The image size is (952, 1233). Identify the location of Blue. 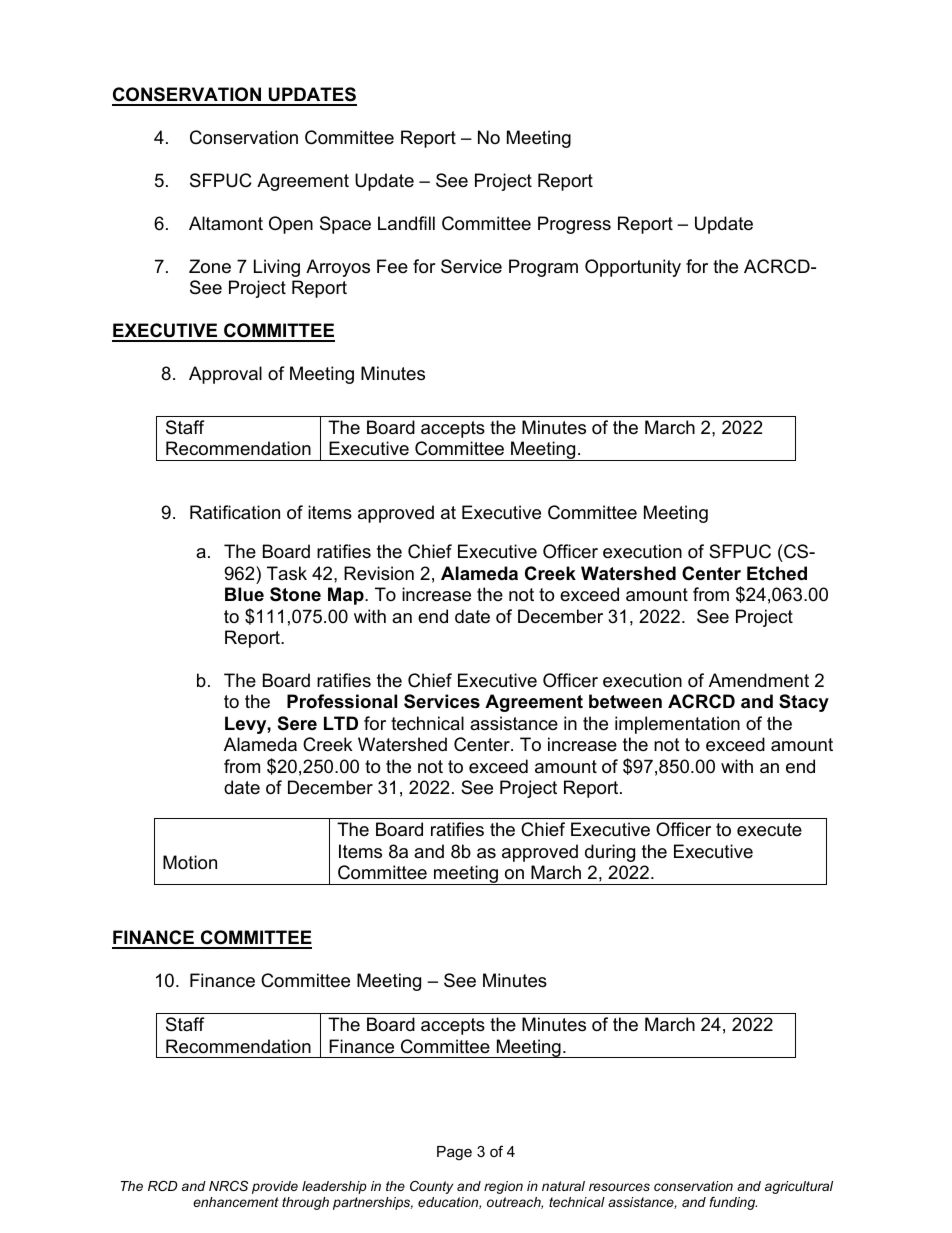
(244, 594).
